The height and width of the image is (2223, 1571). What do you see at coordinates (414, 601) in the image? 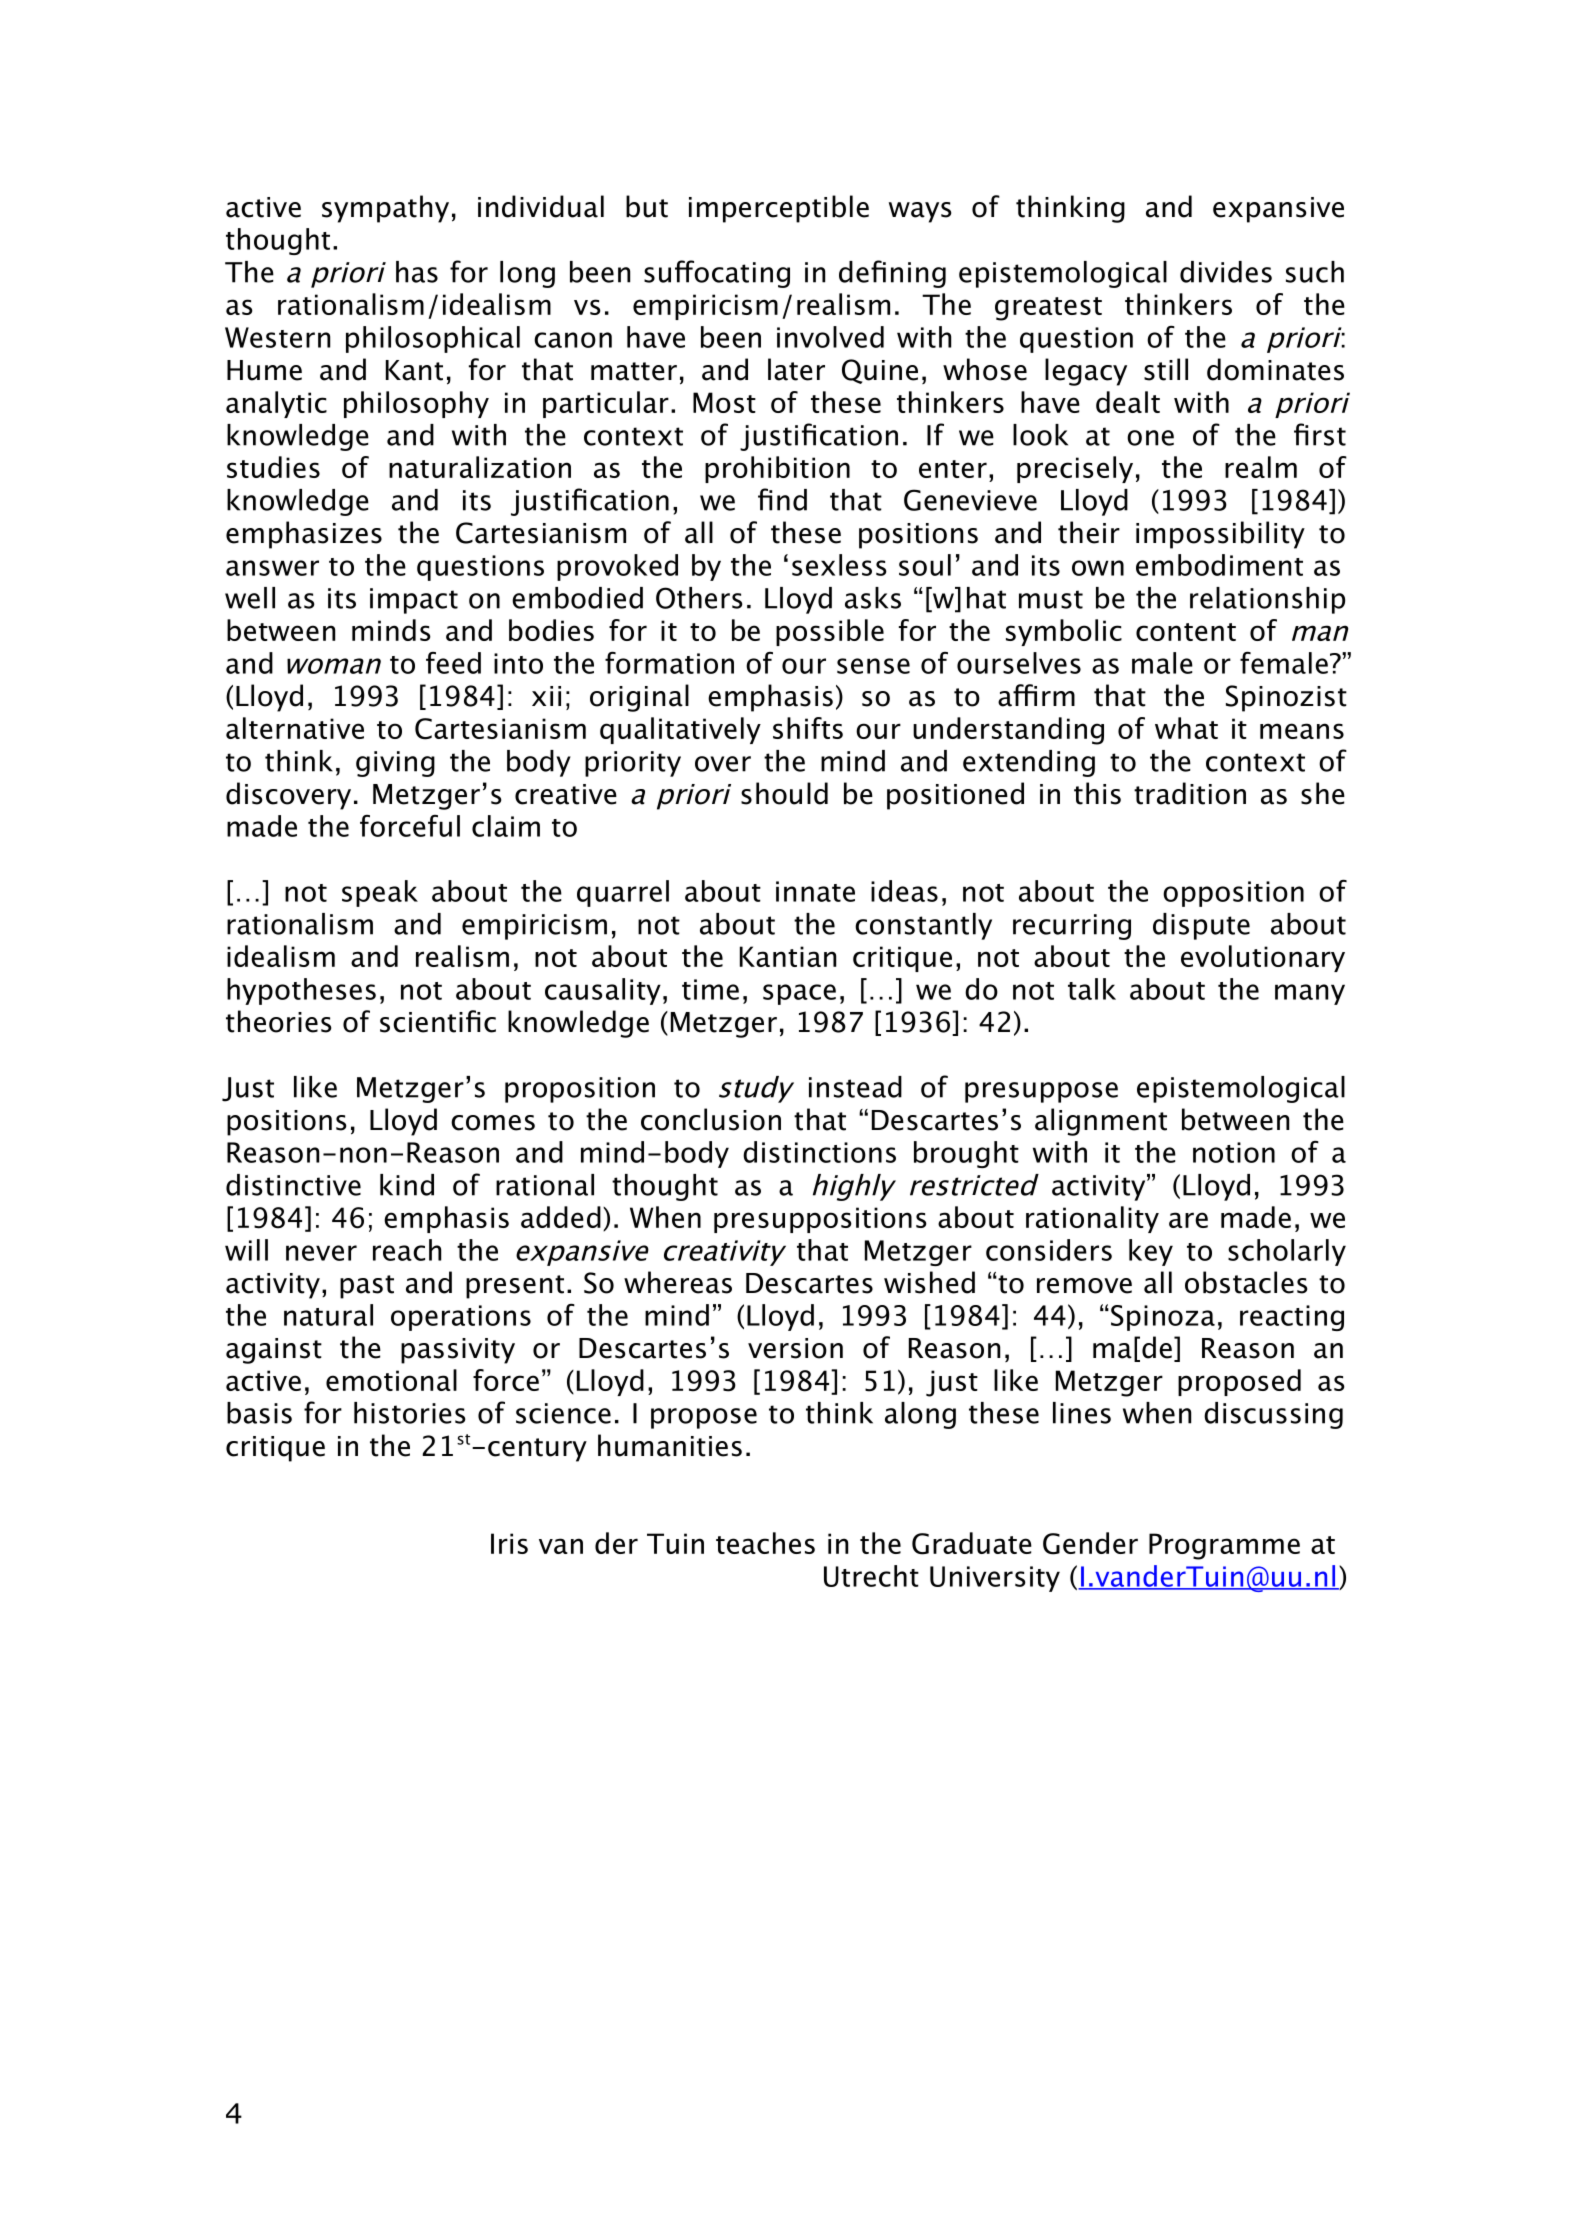
I see `impact` at bounding box center [414, 601].
